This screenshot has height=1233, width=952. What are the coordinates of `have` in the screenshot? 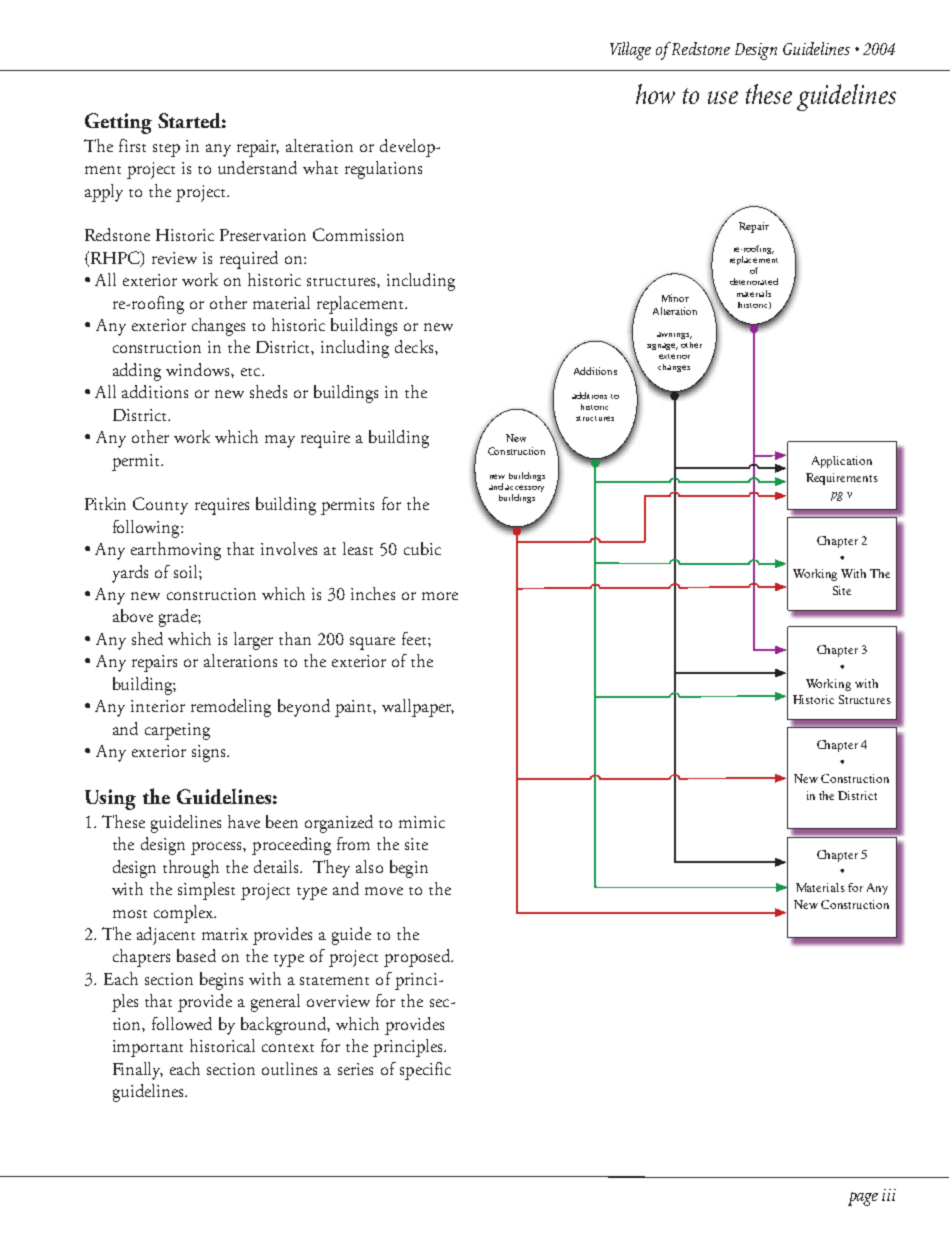 It's located at (244, 821).
